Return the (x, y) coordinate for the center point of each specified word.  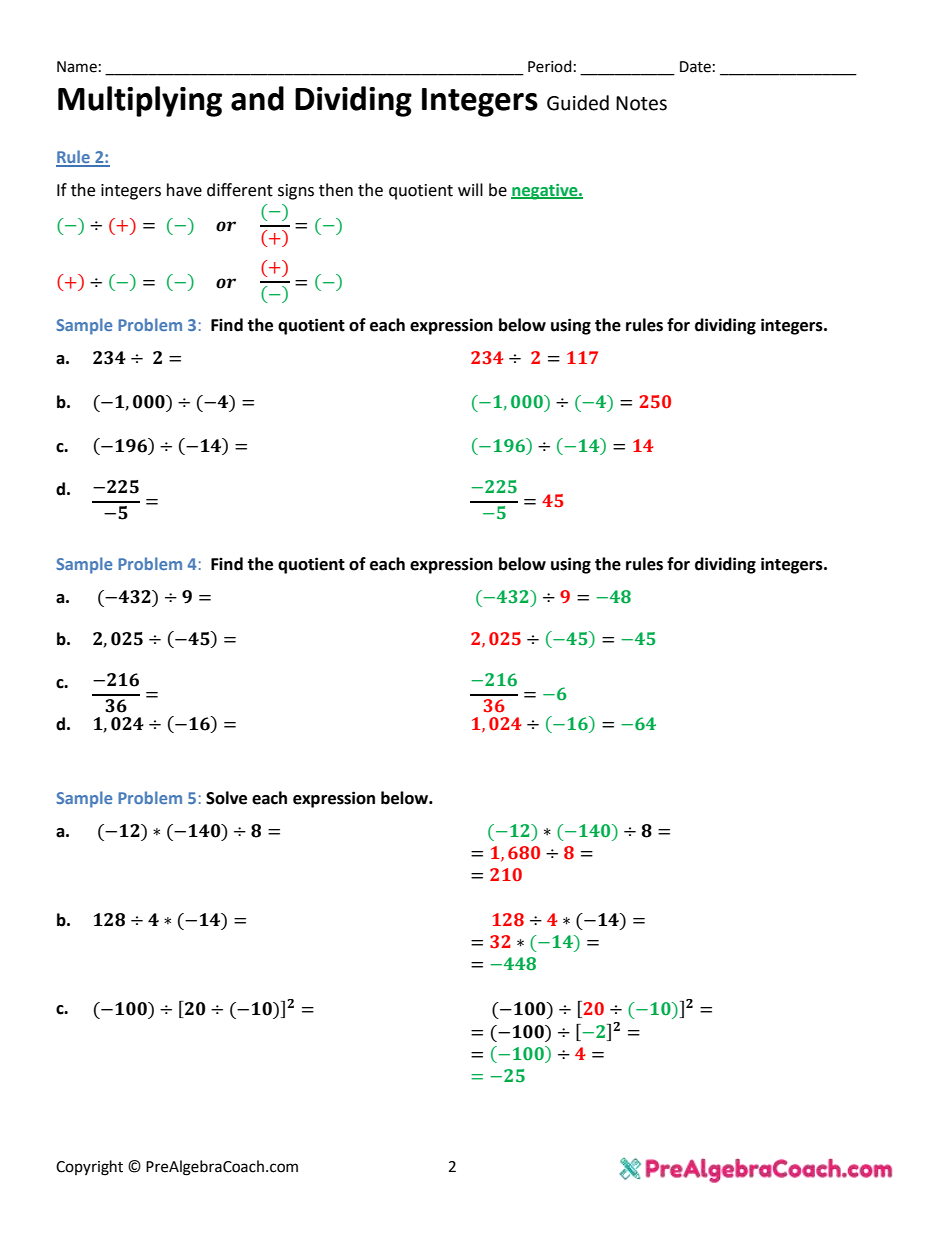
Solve (226, 798)
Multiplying (140, 101)
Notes (641, 103)
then (336, 190)
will (470, 189)
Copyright (89, 1168)
